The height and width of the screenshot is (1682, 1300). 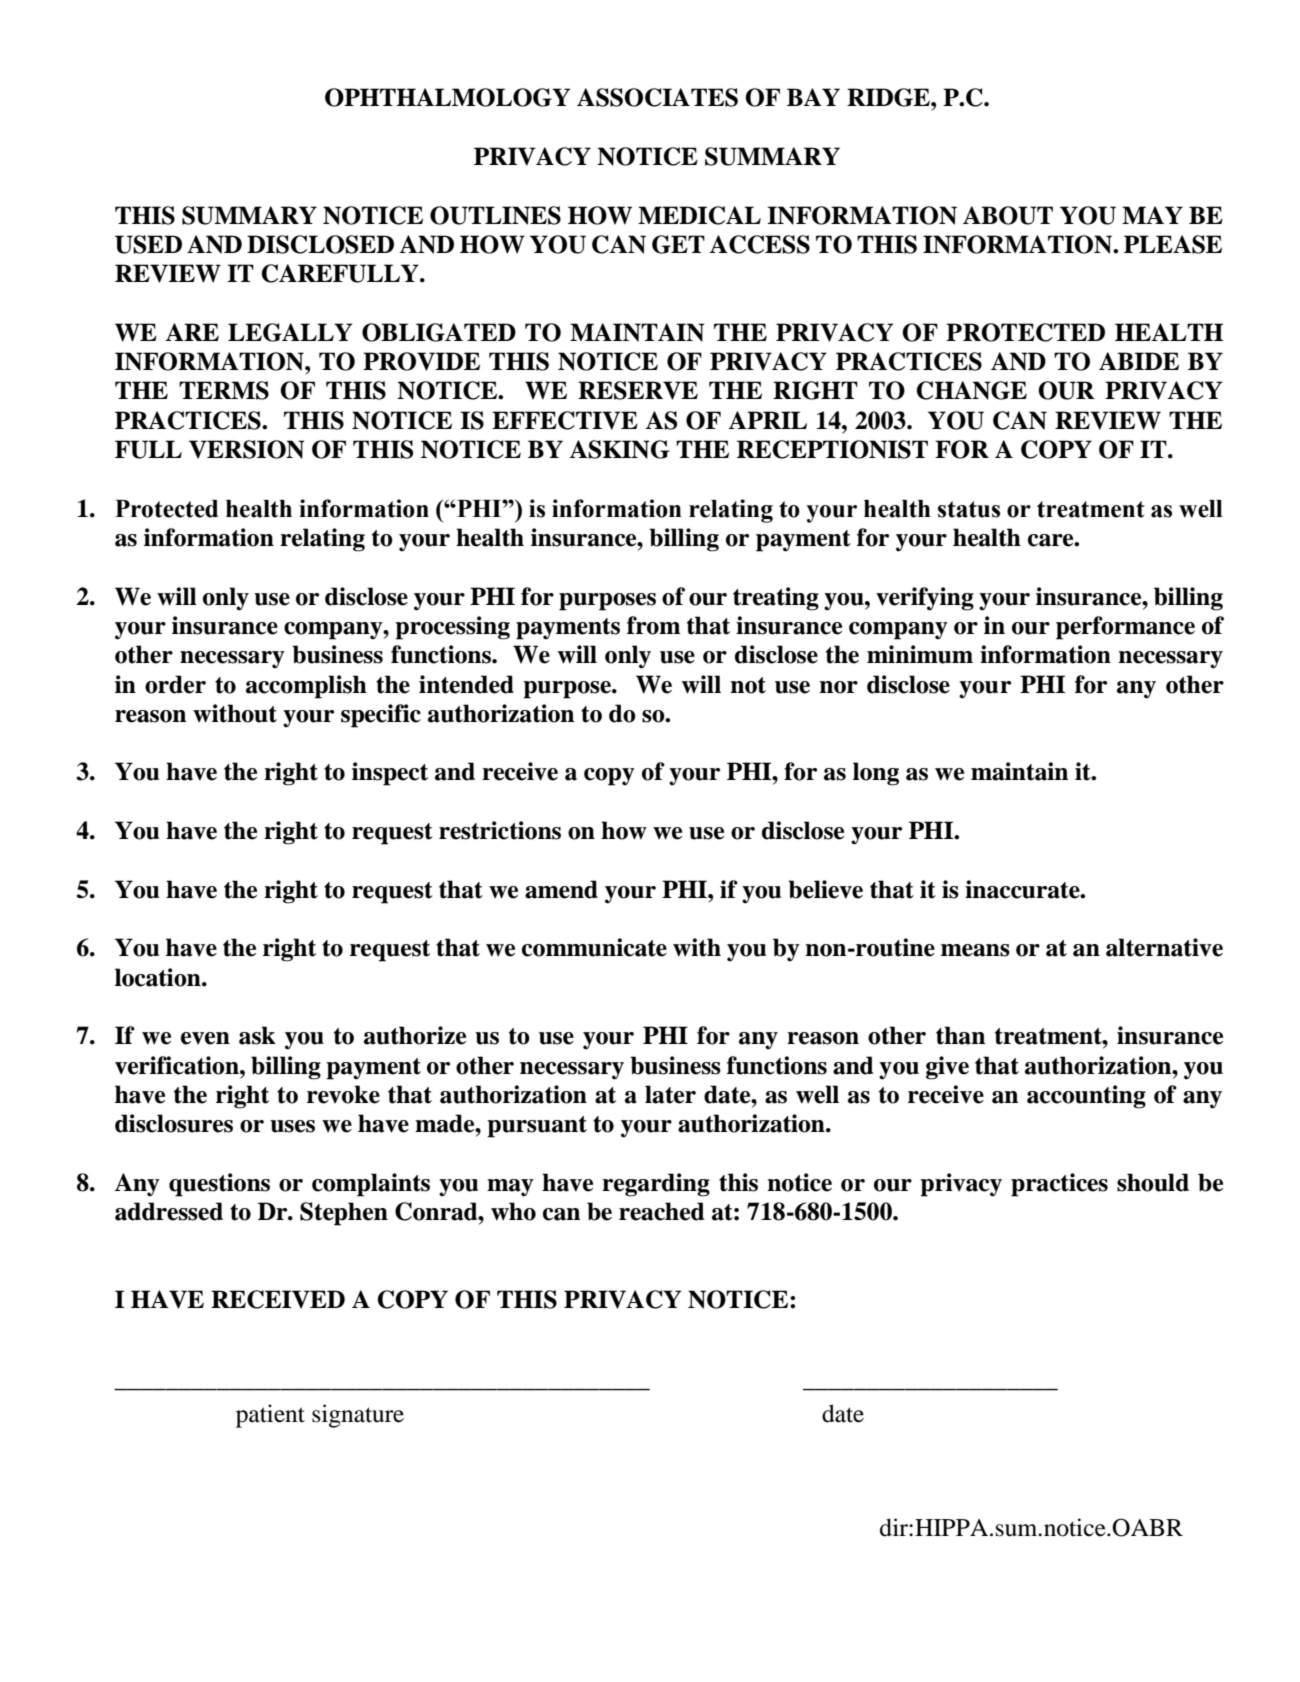 What do you see at coordinates (1153, 1182) in the screenshot?
I see `should` at bounding box center [1153, 1182].
